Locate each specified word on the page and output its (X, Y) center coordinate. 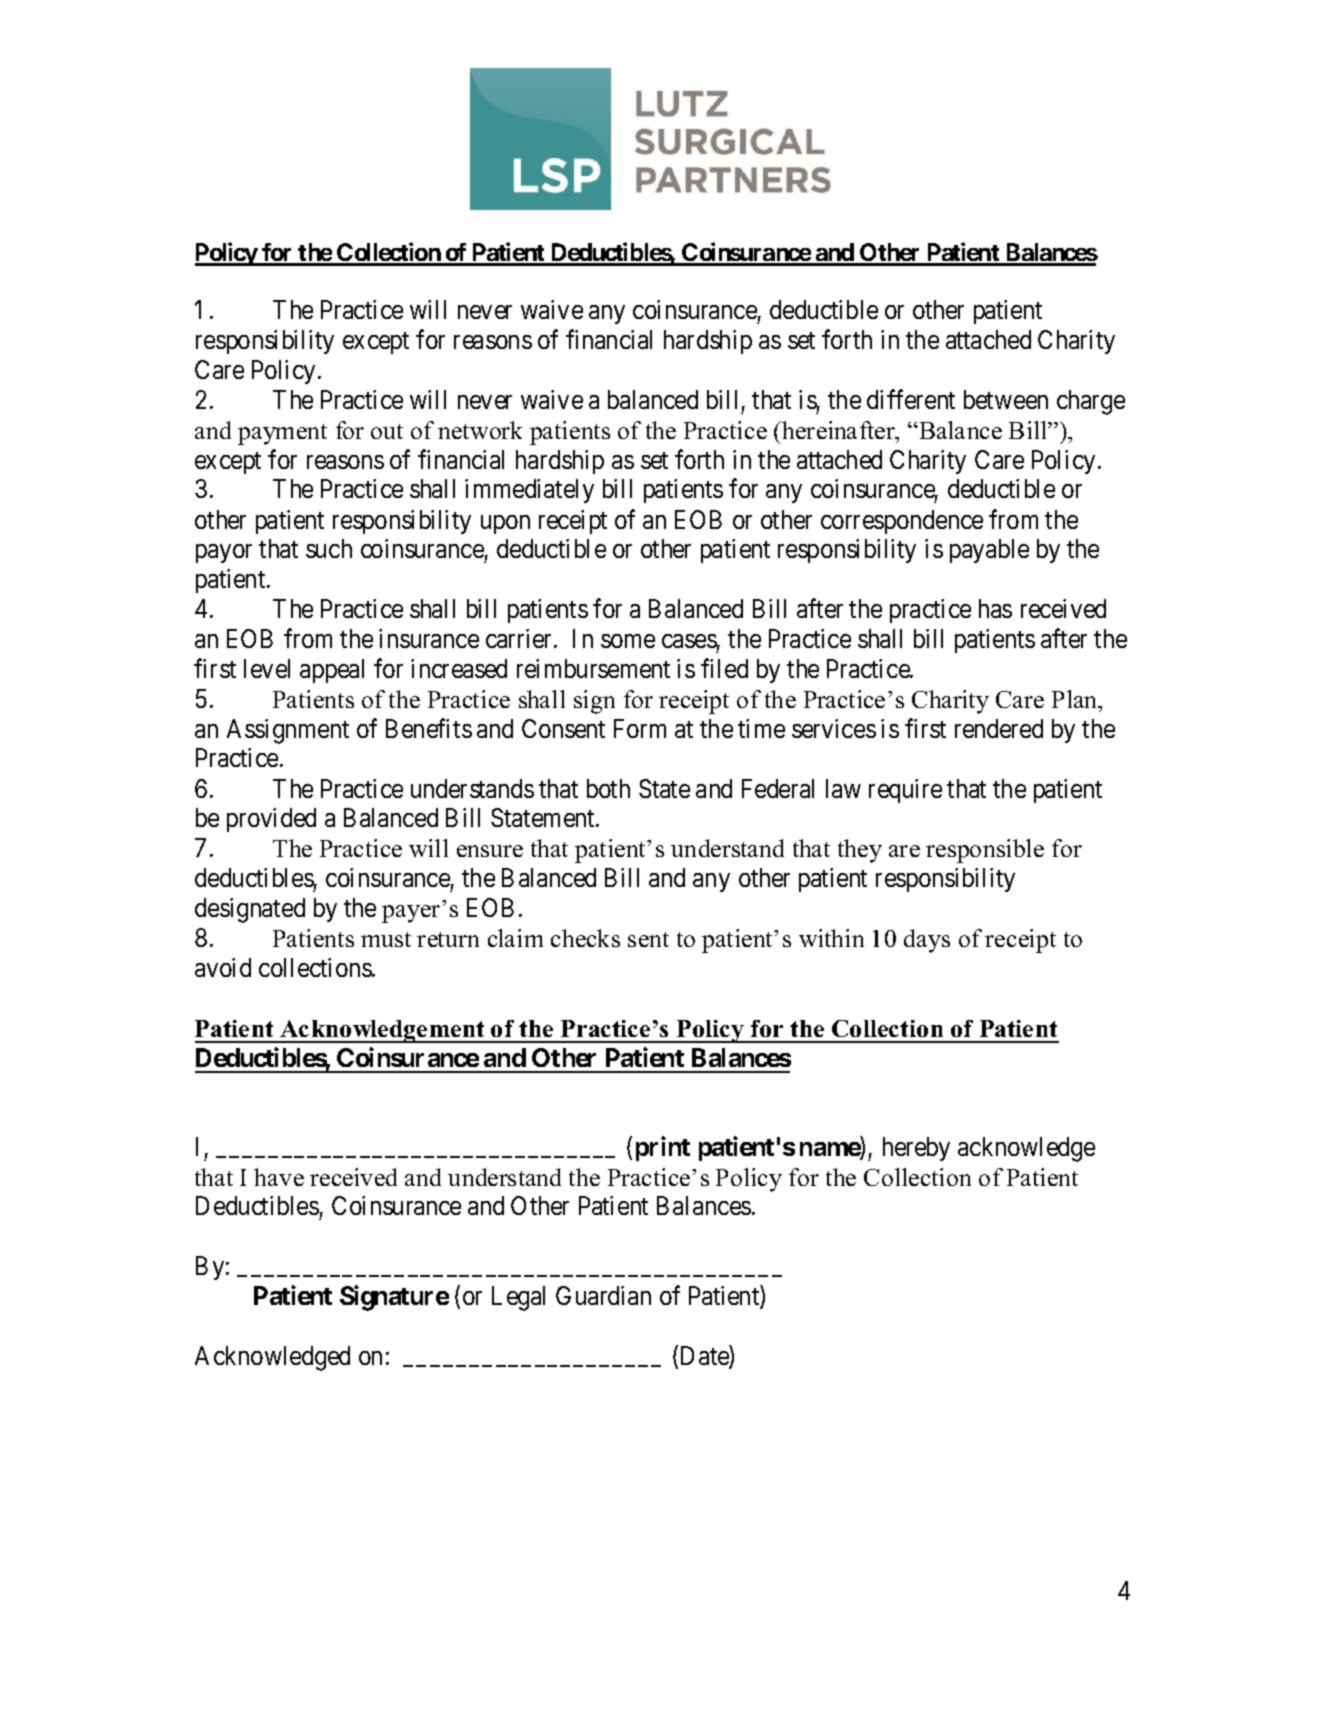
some (628, 641)
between (1006, 399)
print (663, 1148)
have (279, 1177)
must (386, 939)
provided (271, 820)
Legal (518, 1298)
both (608, 788)
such (329, 548)
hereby (916, 1149)
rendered (999, 728)
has (995, 608)
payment (282, 434)
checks (585, 938)
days (927, 941)
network (480, 430)
